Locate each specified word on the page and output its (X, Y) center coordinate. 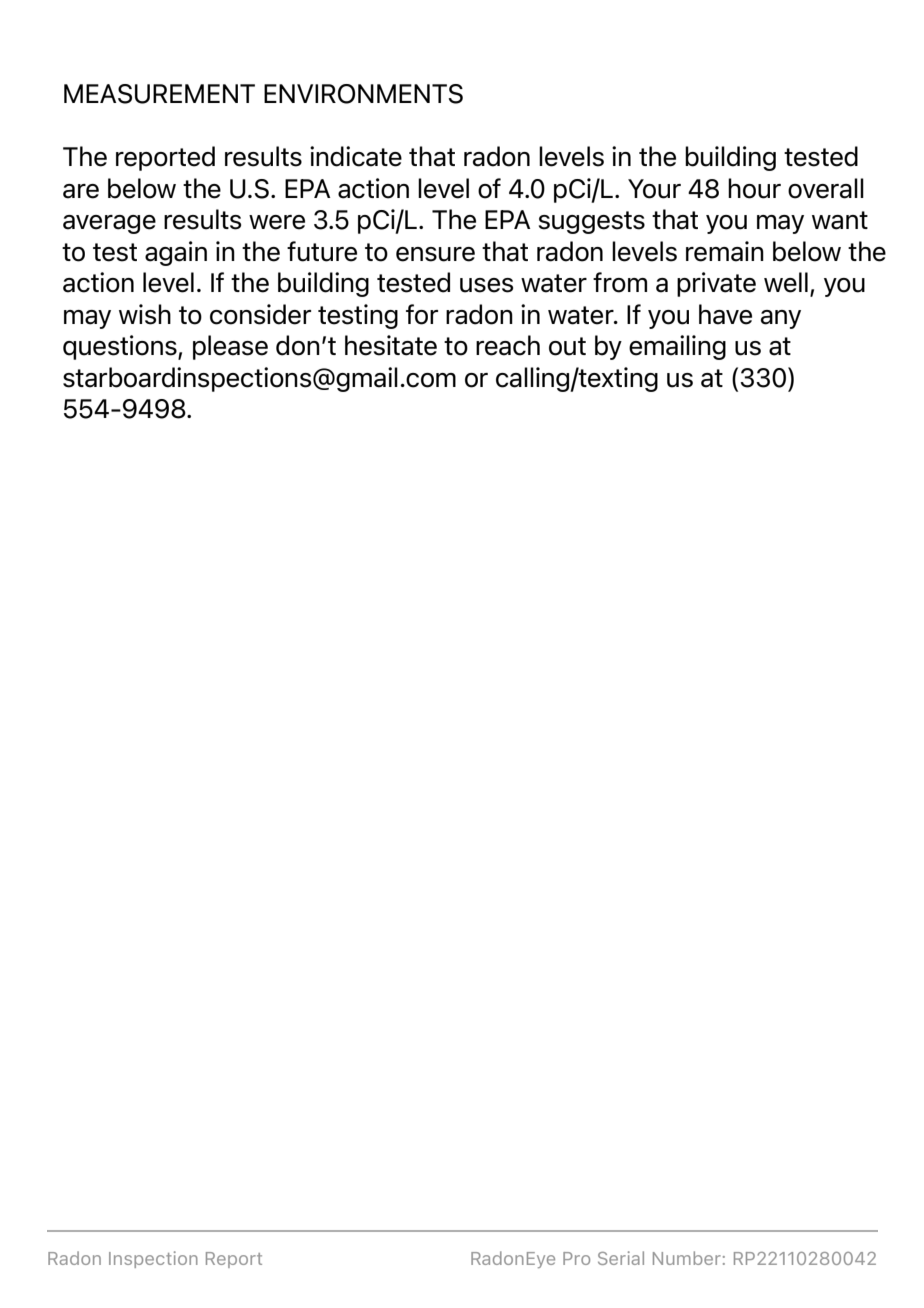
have (725, 314)
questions (121, 347)
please (230, 347)
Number (687, 1258)
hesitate (391, 345)
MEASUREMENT (159, 94)
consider (260, 314)
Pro (576, 1258)
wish (145, 314)
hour (754, 188)
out (567, 346)
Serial (621, 1258)
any (781, 319)
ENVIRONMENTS (363, 94)
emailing (677, 347)
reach (508, 345)
